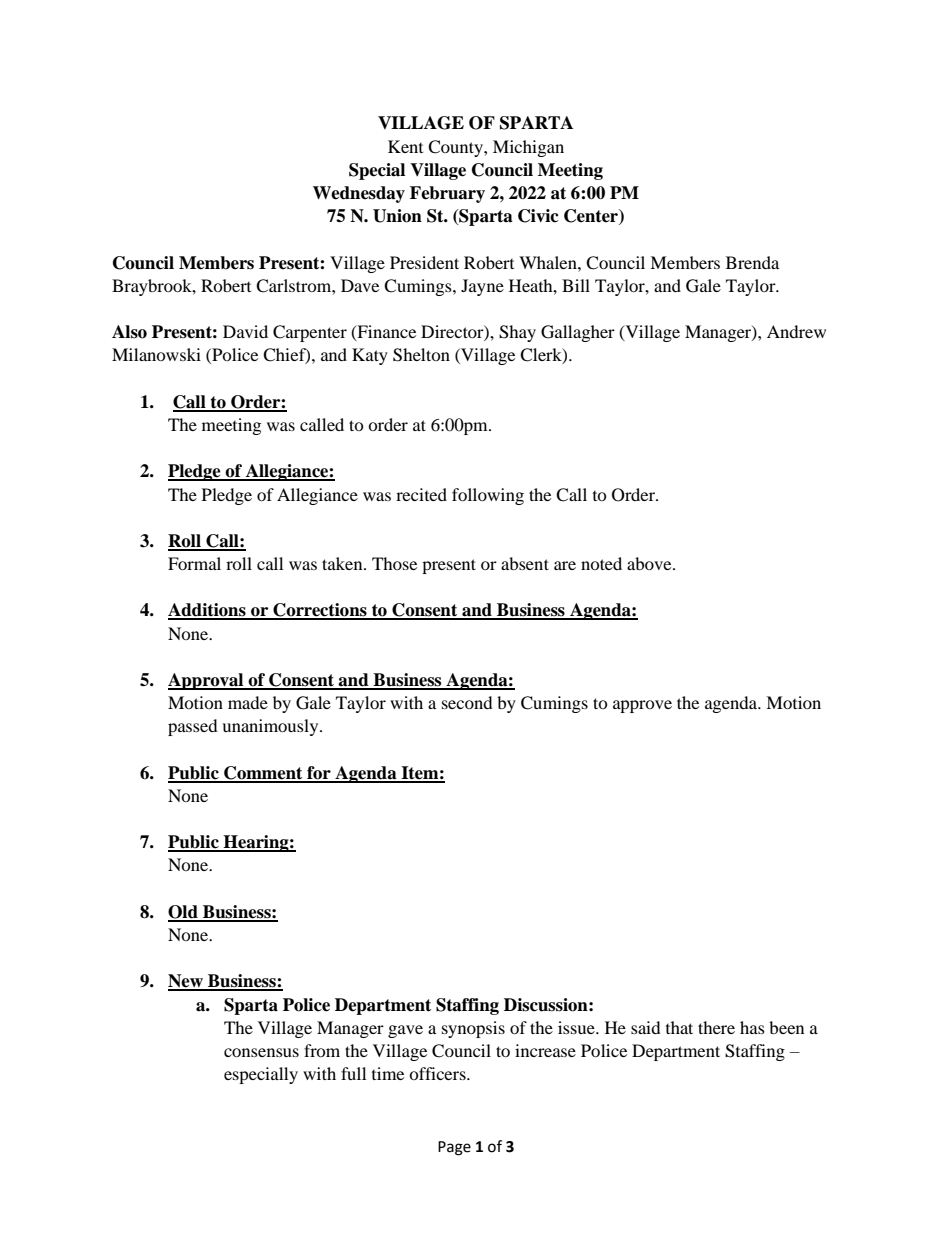 Image resolution: width=952 pixels, height=1233 pixels. Describe the element at coordinates (473, 1029) in the screenshot. I see `synopsis` at that location.
